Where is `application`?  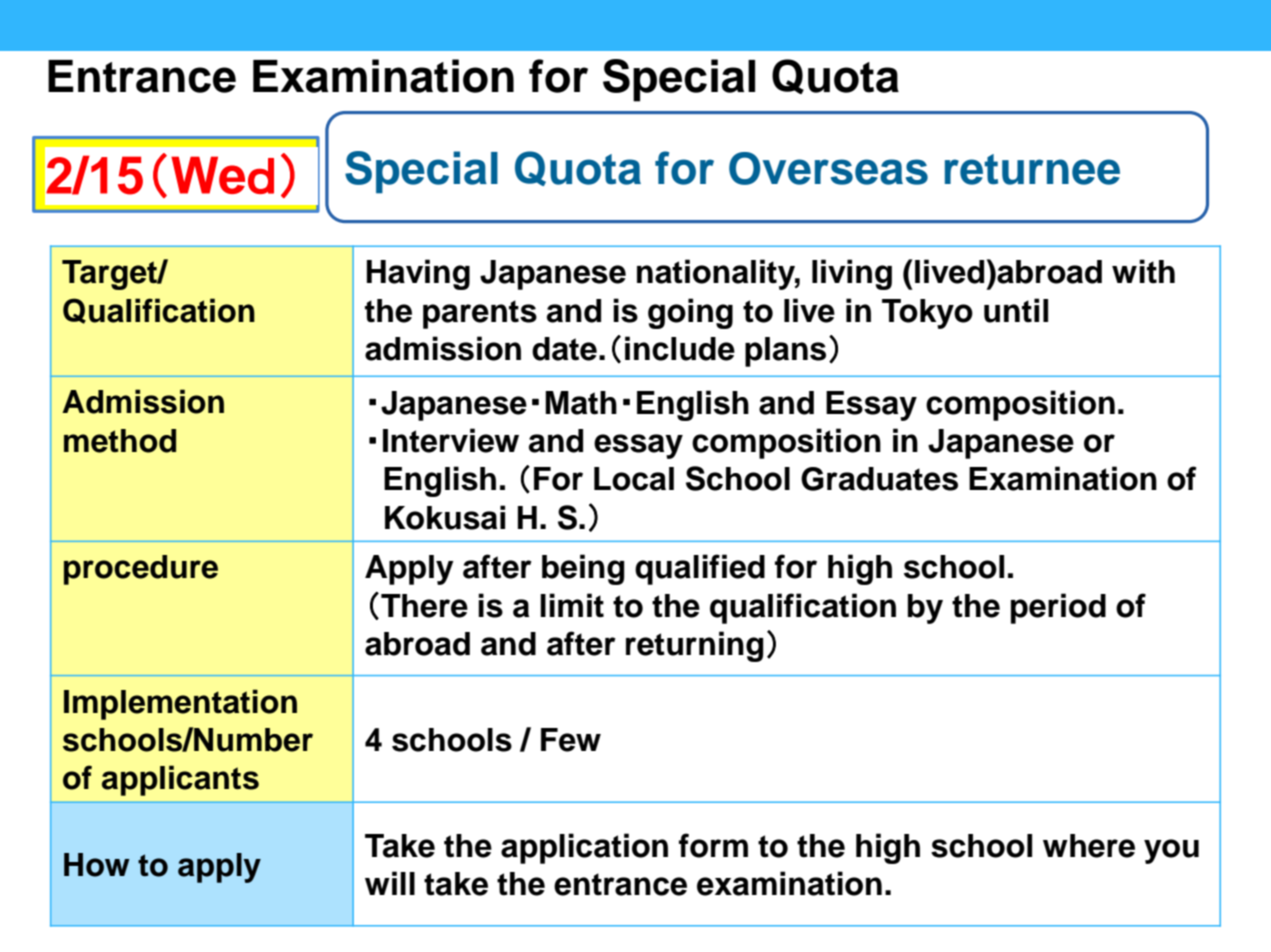 application is located at coordinates (584, 848).
